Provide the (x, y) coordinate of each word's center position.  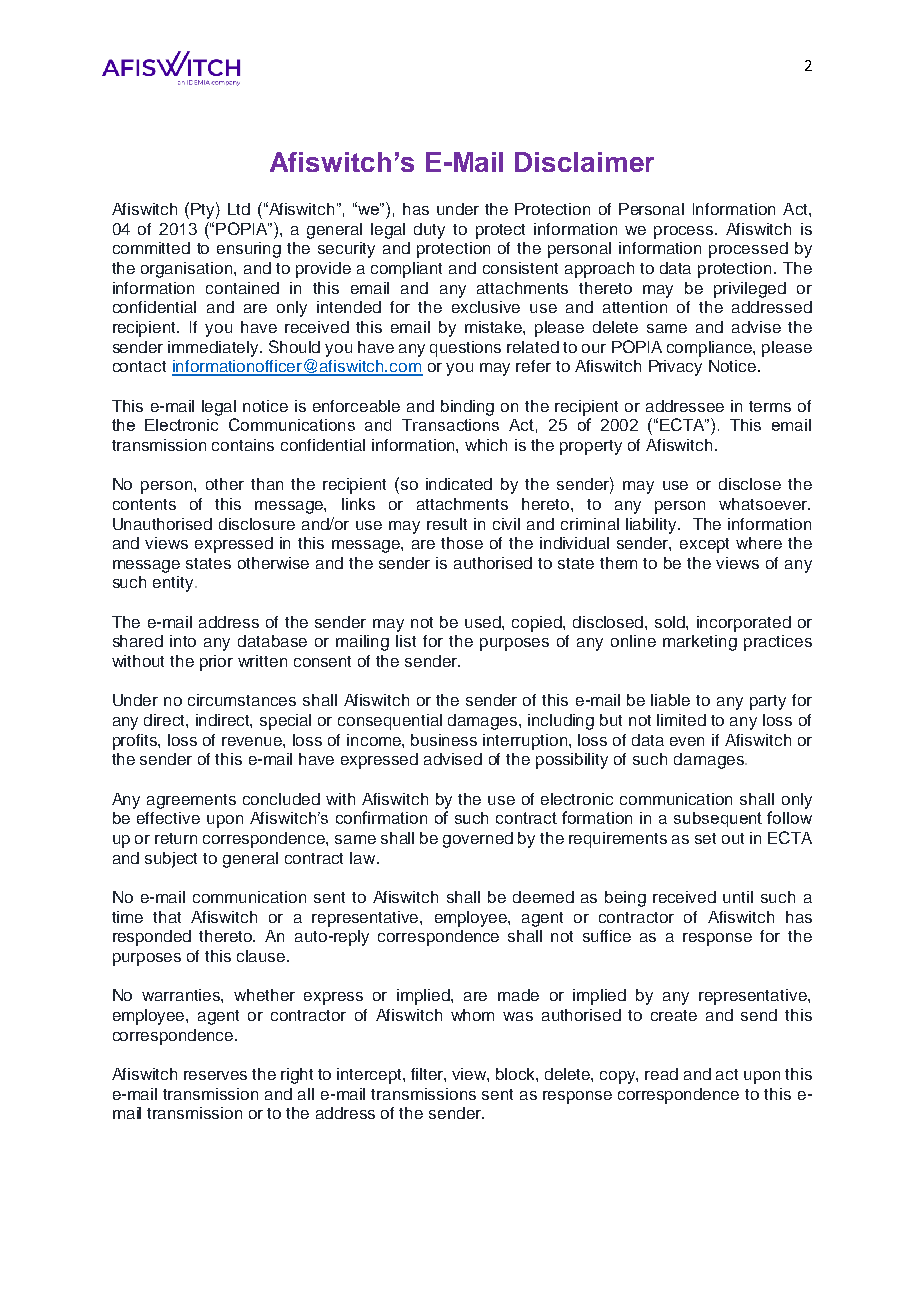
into (183, 641)
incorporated (744, 624)
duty (429, 231)
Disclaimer (584, 162)
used (484, 622)
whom (472, 1015)
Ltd (239, 209)
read (661, 1074)
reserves (215, 1075)
